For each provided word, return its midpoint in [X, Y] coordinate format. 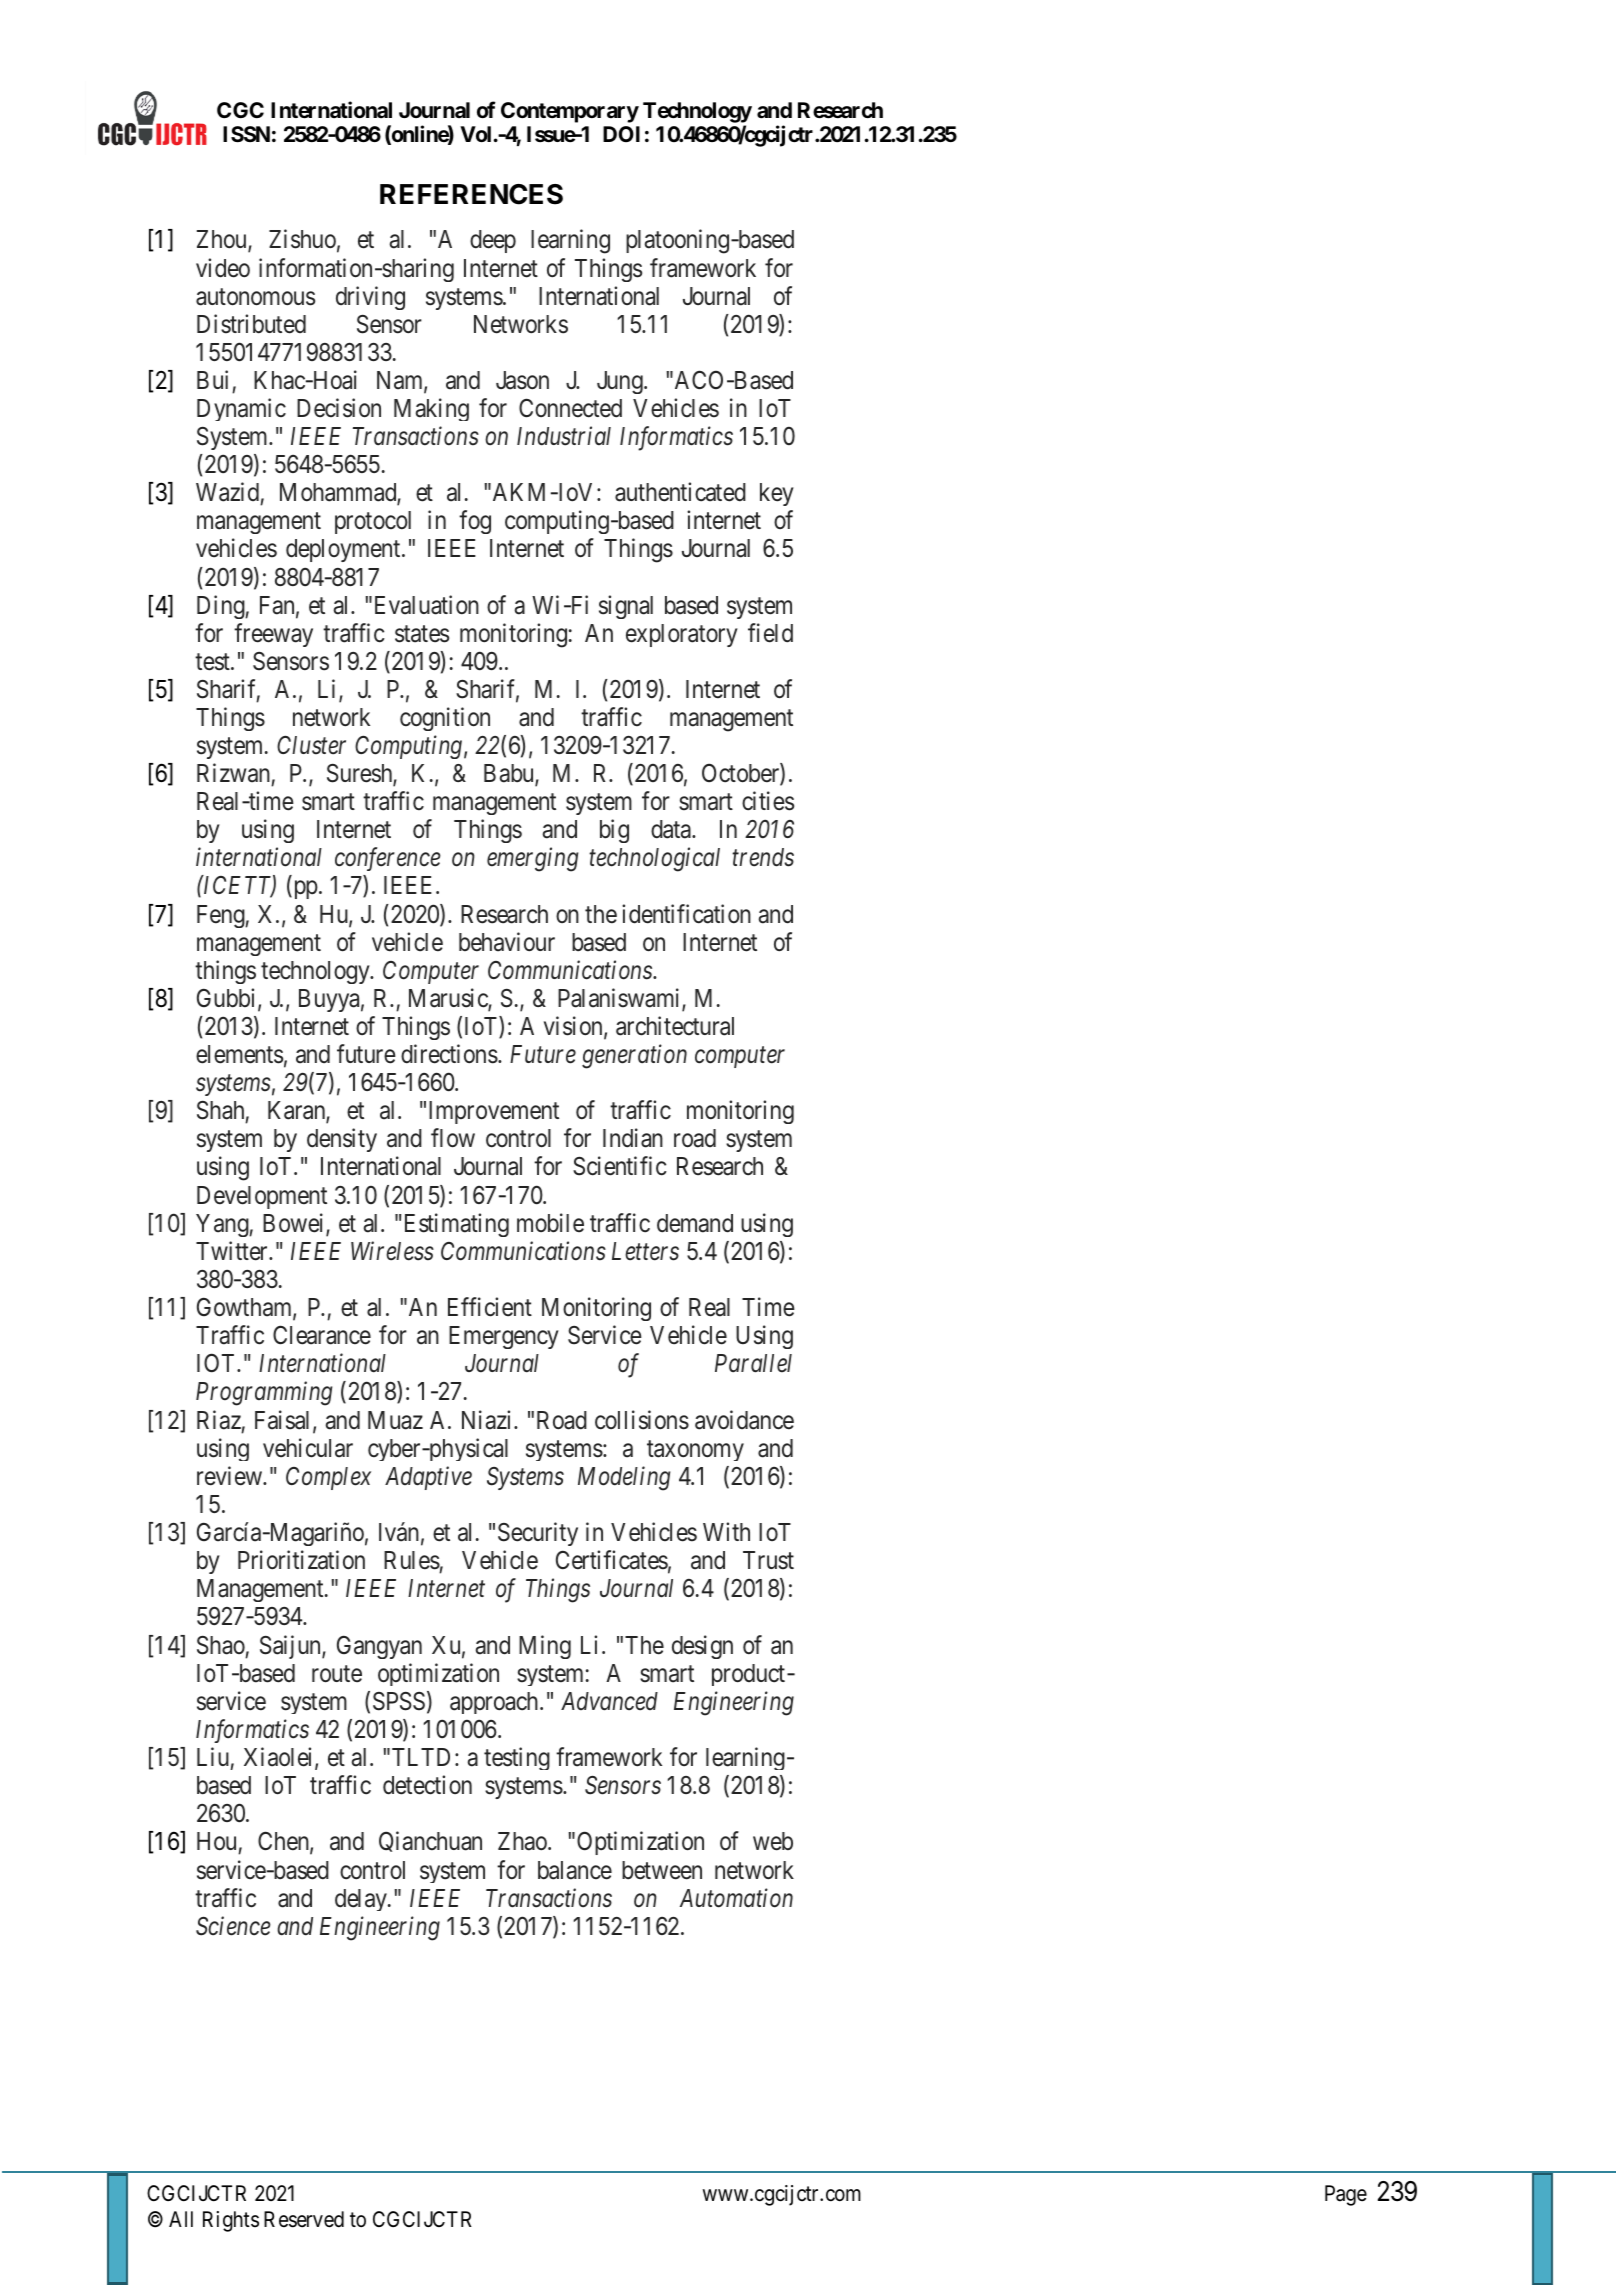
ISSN [246, 134]
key [777, 494]
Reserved [304, 2219]
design [702, 1647]
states [422, 634]
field [770, 633]
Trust [768, 1560]
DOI [621, 134]
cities [768, 801]
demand [695, 1223]
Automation [736, 1898]
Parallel [753, 1363]
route [337, 1674]
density [342, 1140]
